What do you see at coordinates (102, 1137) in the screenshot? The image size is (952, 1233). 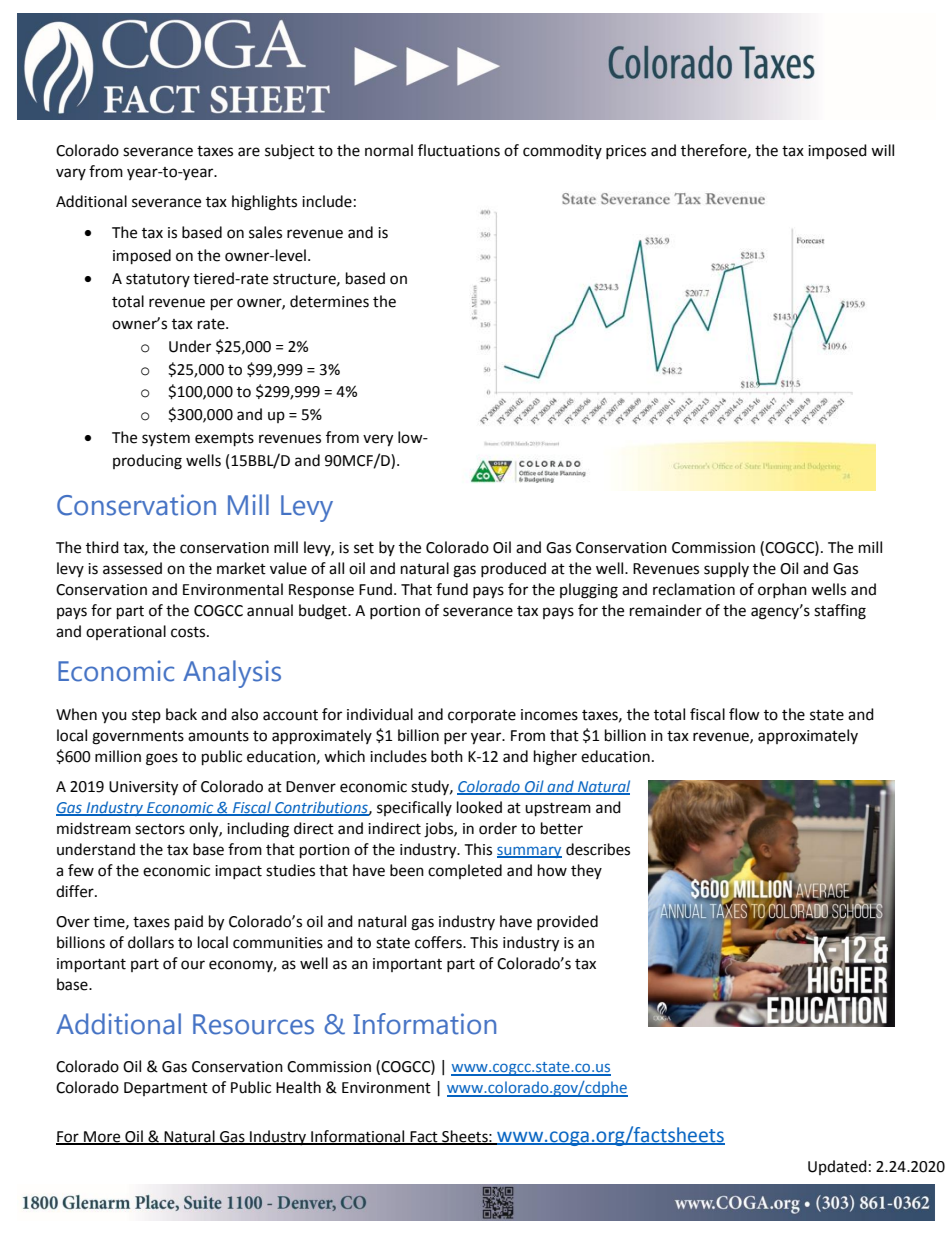 I see `More` at bounding box center [102, 1137].
